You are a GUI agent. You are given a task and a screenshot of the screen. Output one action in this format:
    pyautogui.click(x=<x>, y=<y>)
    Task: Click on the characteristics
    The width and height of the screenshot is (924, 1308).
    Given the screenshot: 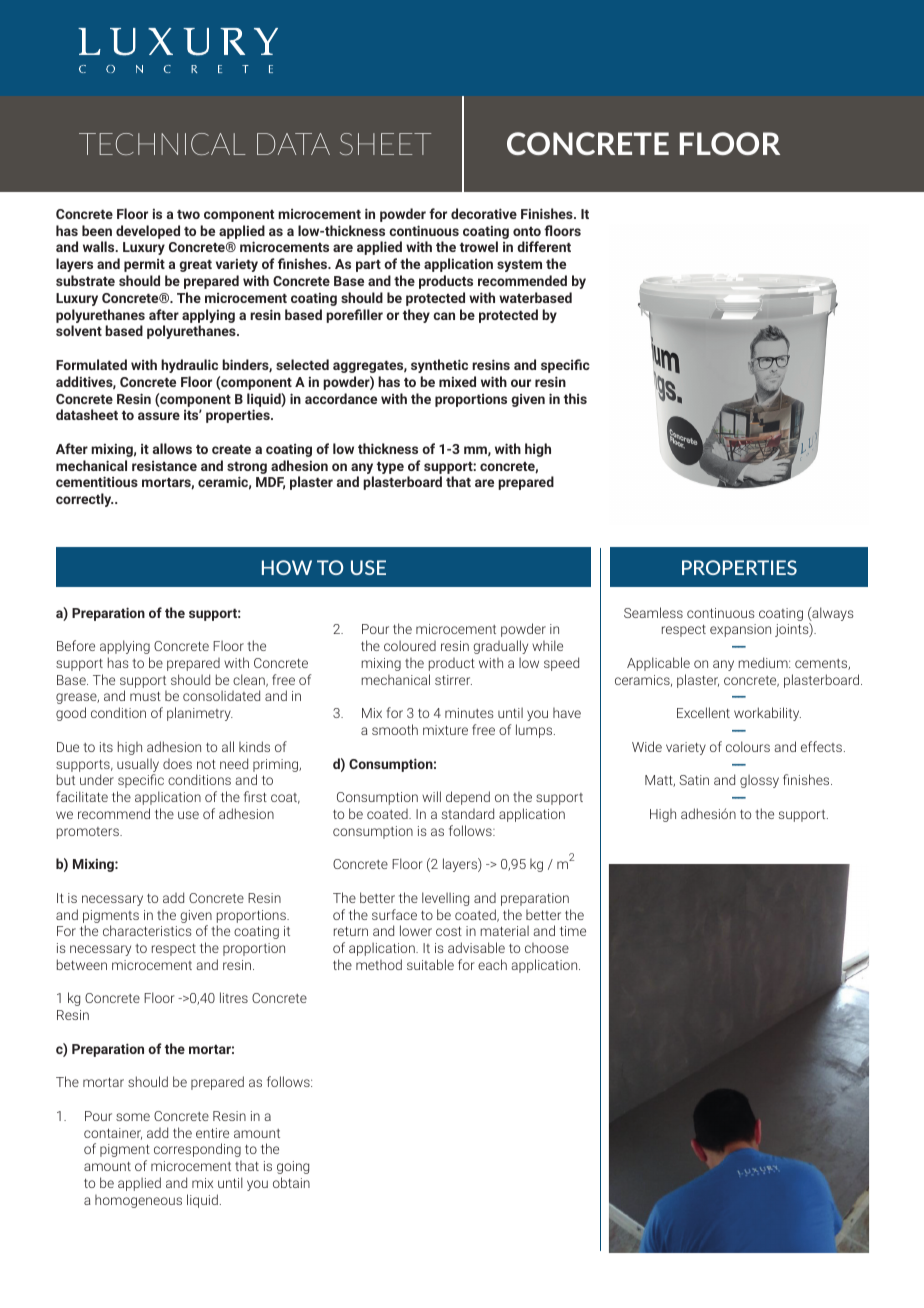 What is the action you would take?
    pyautogui.click(x=147, y=930)
